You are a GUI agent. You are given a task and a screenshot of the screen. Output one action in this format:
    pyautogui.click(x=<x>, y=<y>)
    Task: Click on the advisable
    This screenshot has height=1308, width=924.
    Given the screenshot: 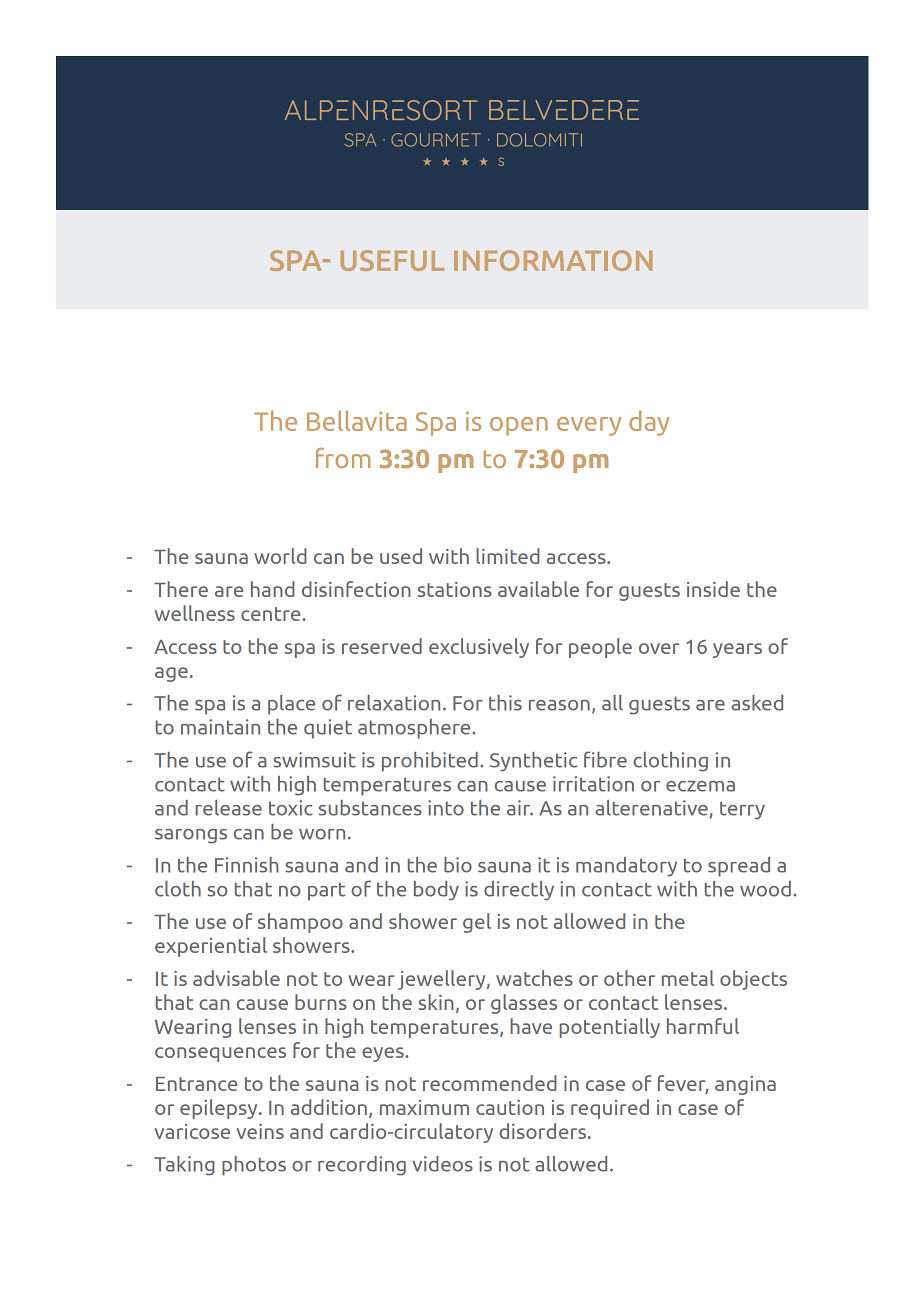 What is the action you would take?
    pyautogui.click(x=236, y=978)
